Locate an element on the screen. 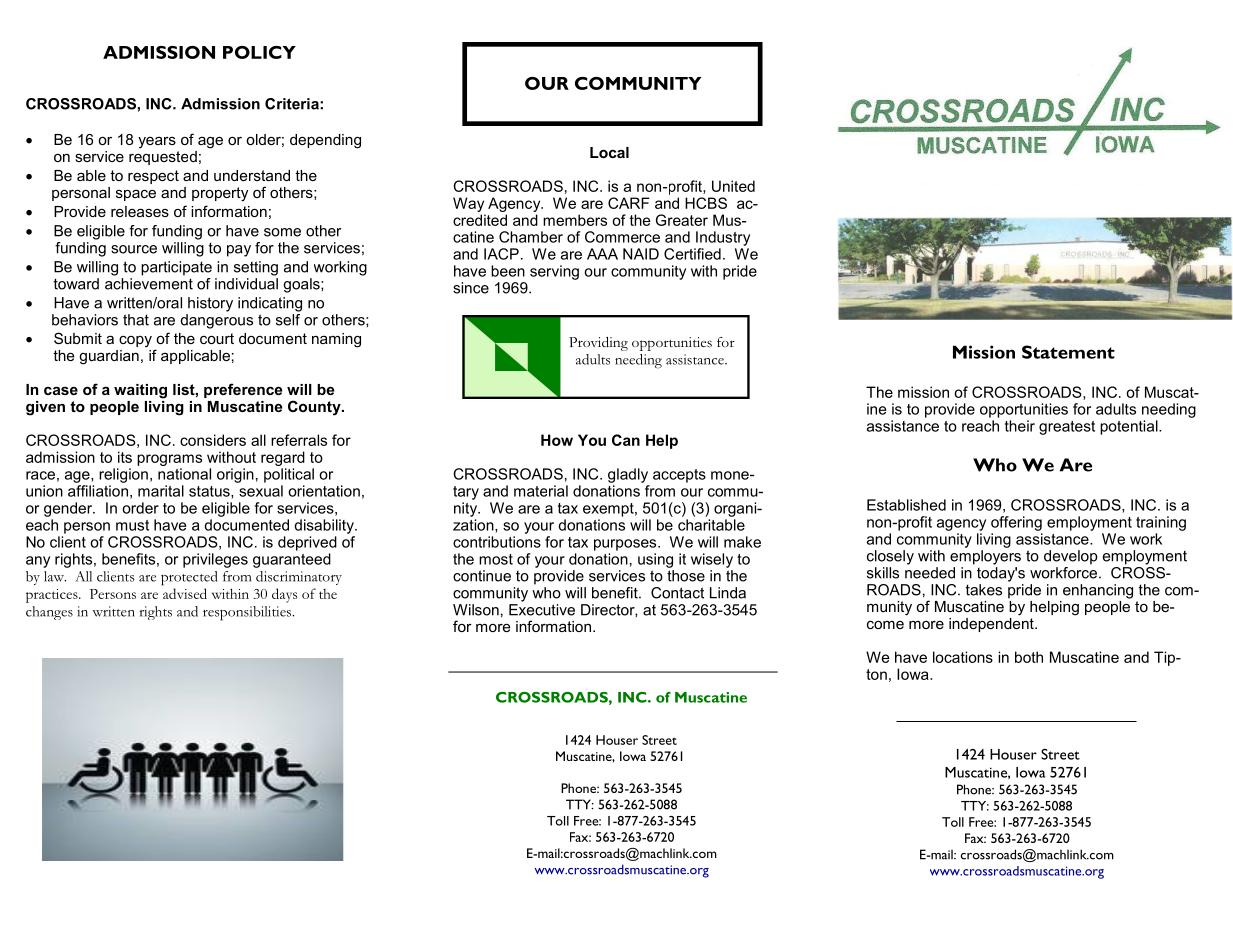 This screenshot has width=1233, height=952. Local is located at coordinates (609, 152).
